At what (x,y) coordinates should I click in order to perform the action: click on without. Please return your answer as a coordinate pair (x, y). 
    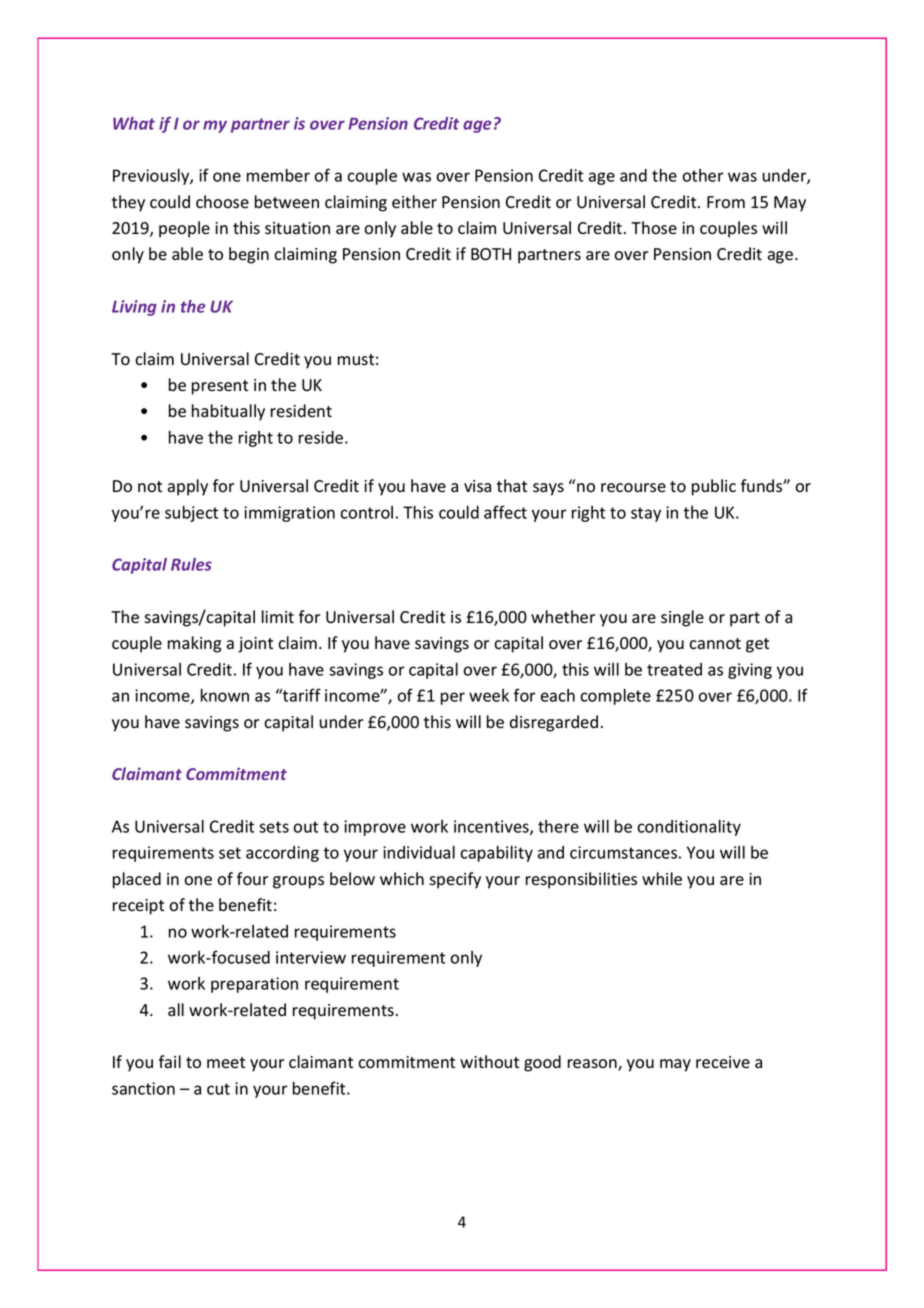
    Looking at the image, I should click on (489, 1062).
